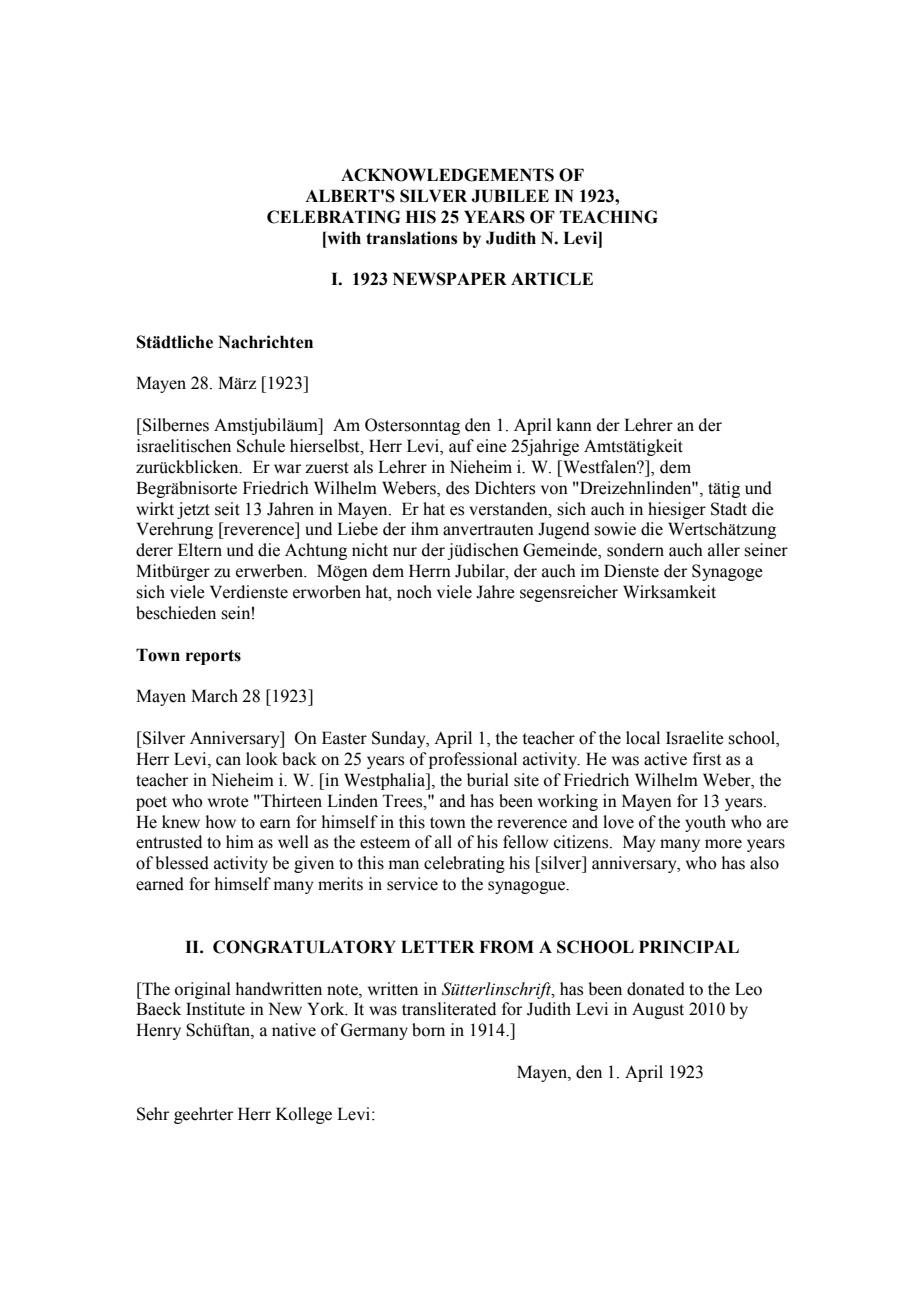  I want to click on LETTER, so click(438, 946).
